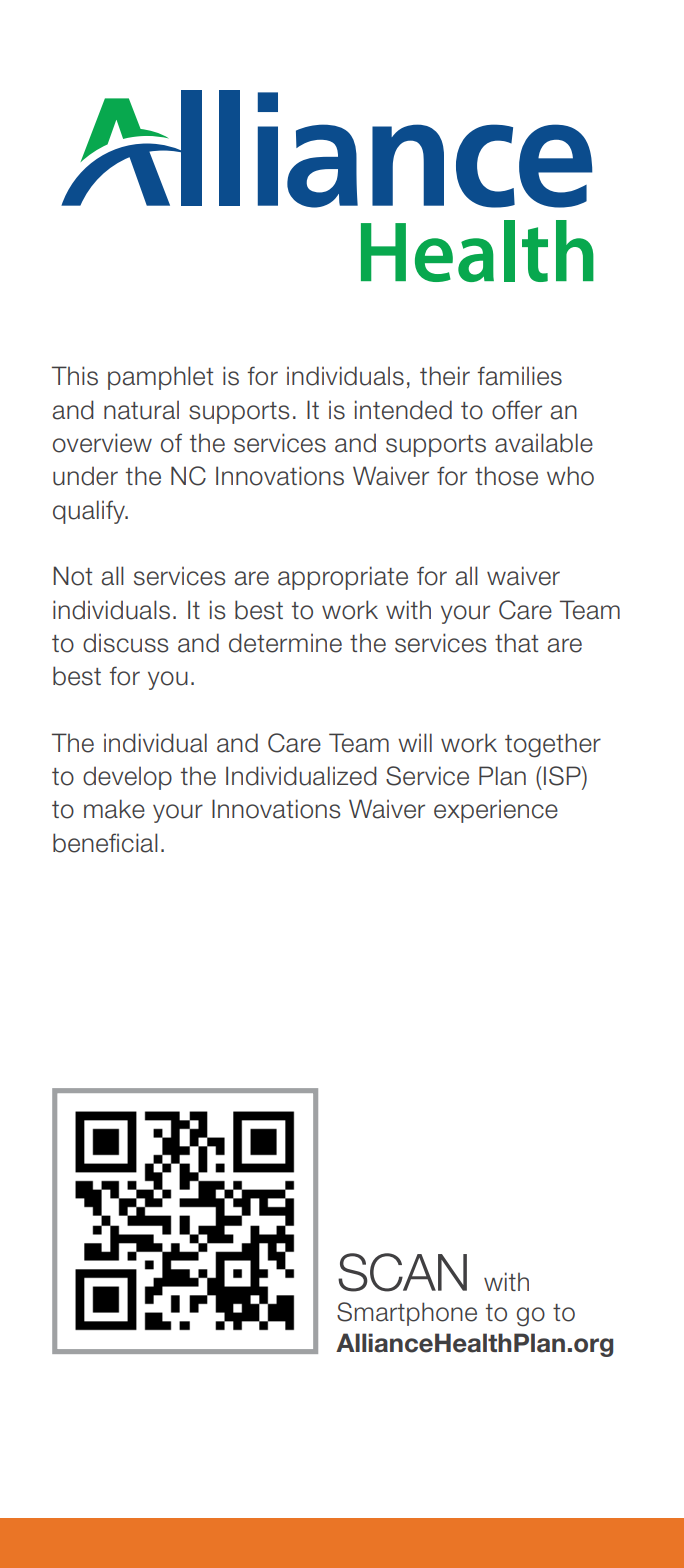 This image has width=684, height=1568. I want to click on will, so click(415, 742).
